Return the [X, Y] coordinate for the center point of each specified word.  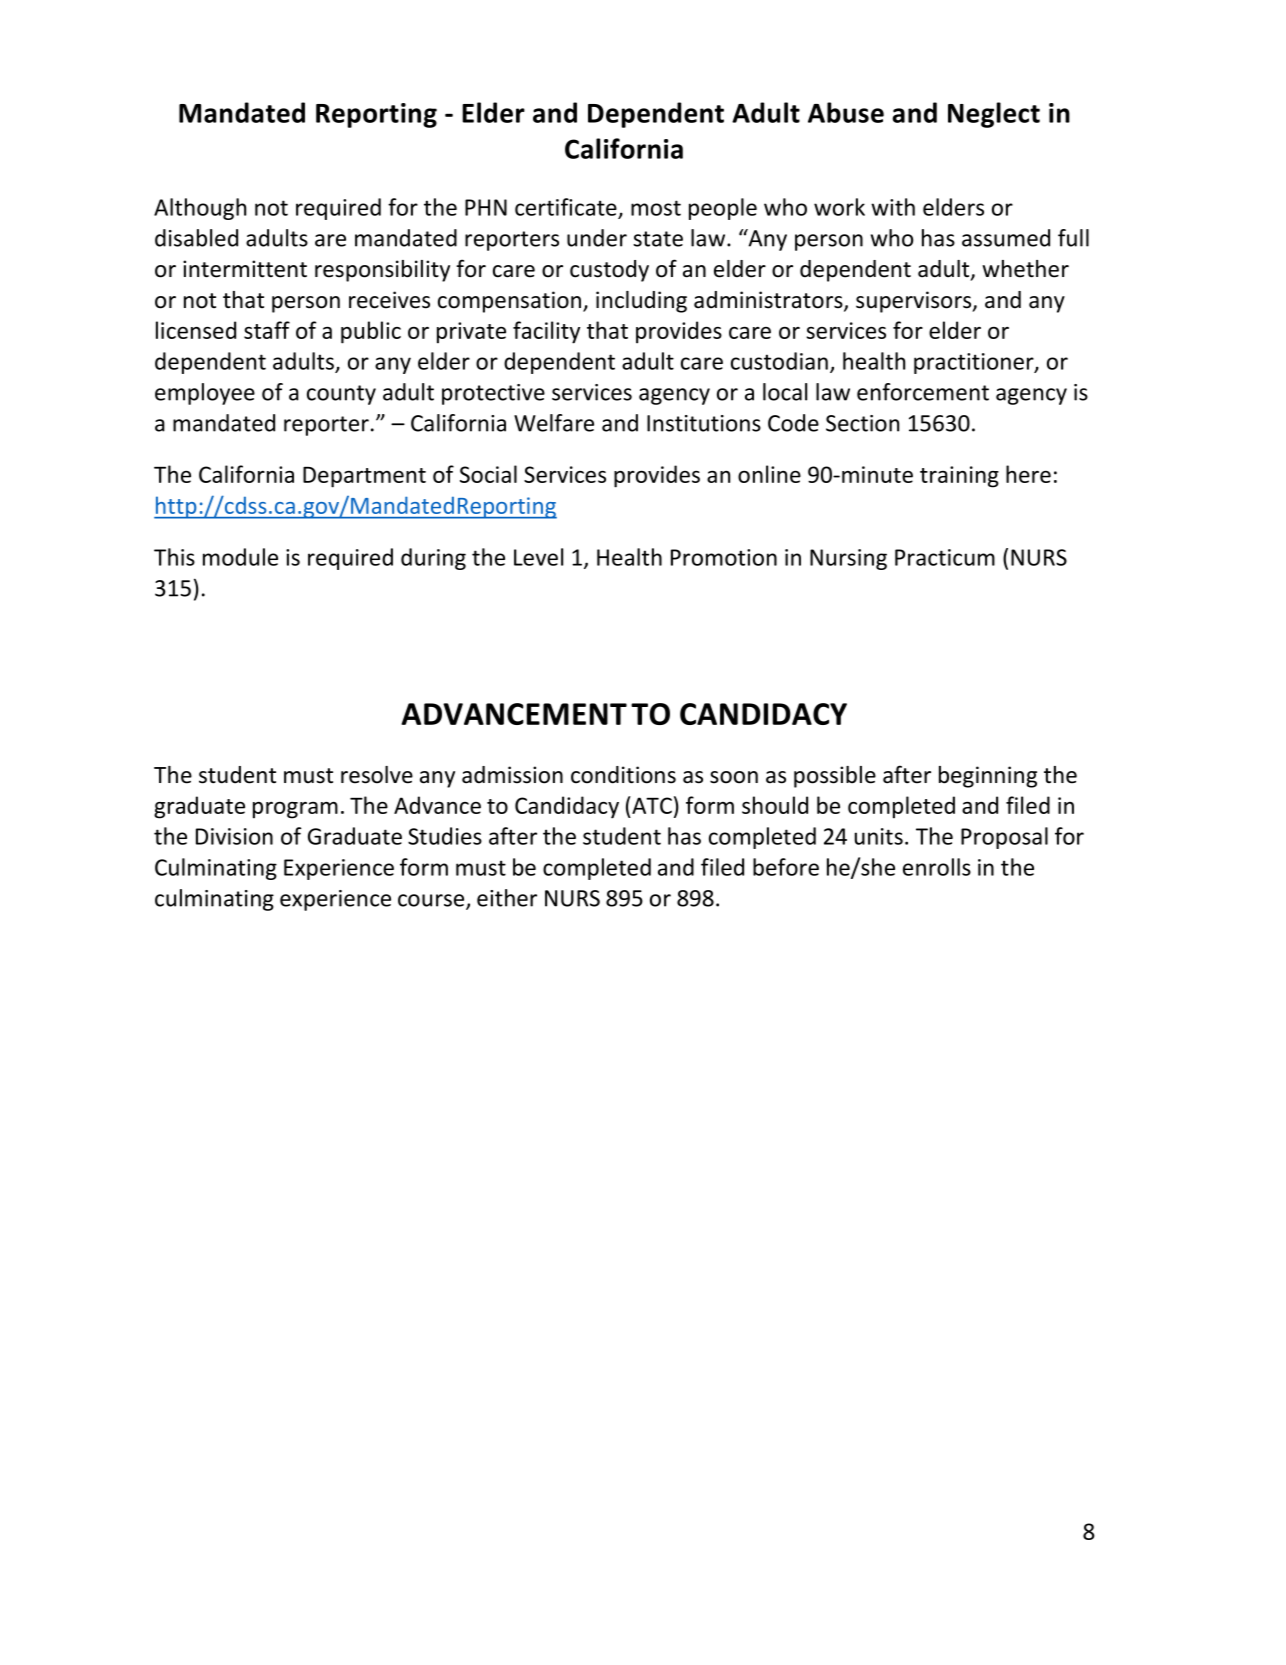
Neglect [994, 115]
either [507, 898]
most [656, 208]
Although [200, 209]
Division [234, 836]
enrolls [937, 867]
